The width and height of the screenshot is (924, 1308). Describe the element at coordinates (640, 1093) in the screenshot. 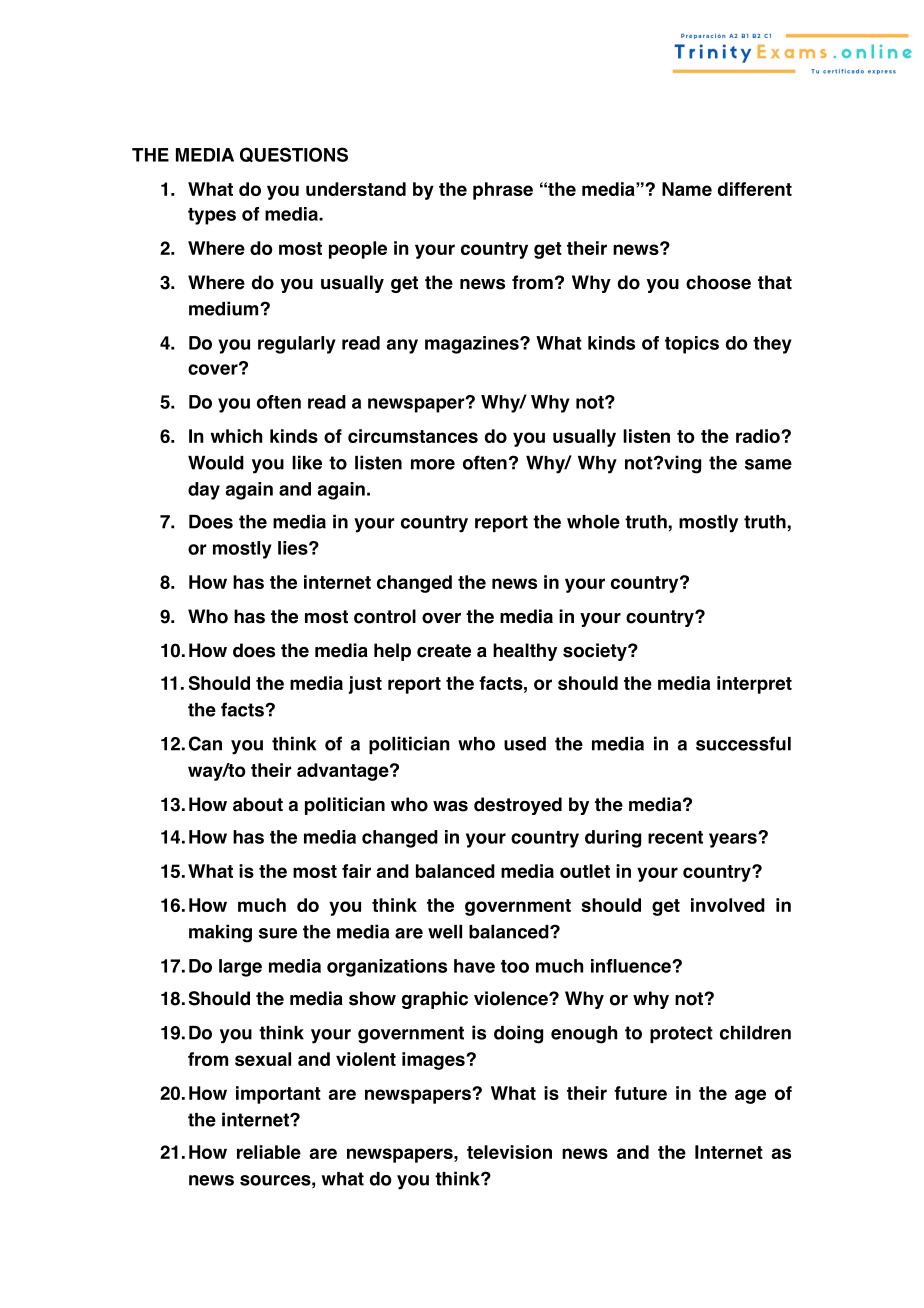

I see `future` at that location.
